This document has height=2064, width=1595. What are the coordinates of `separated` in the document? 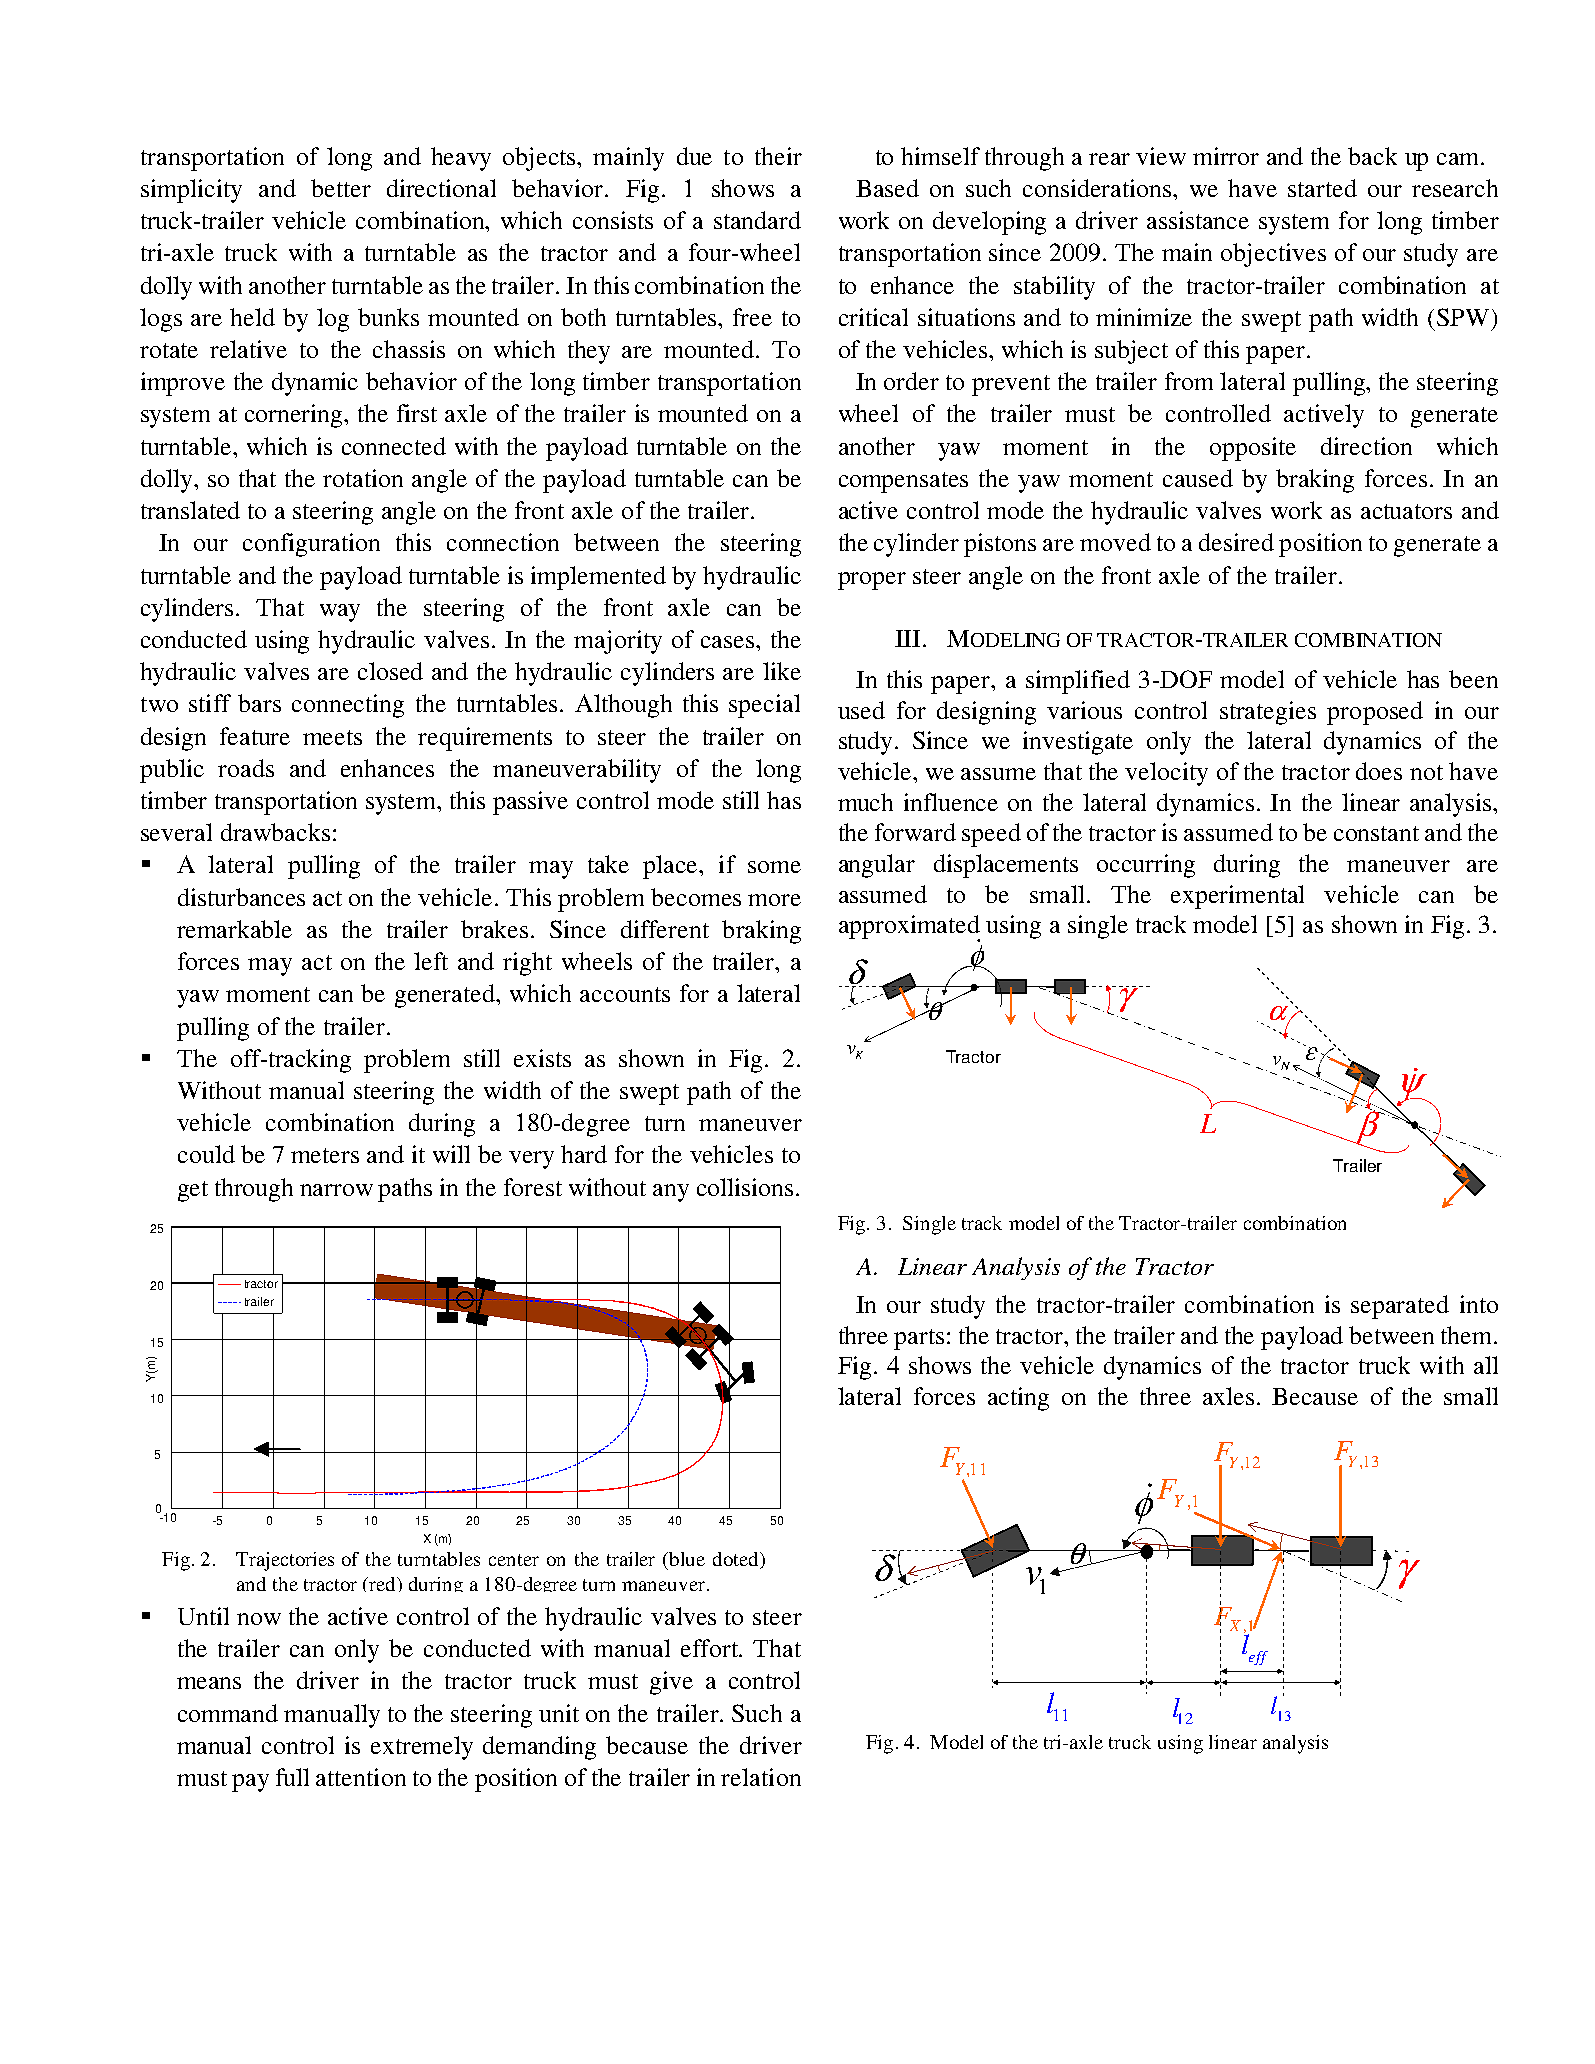 It's located at (1400, 1307).
